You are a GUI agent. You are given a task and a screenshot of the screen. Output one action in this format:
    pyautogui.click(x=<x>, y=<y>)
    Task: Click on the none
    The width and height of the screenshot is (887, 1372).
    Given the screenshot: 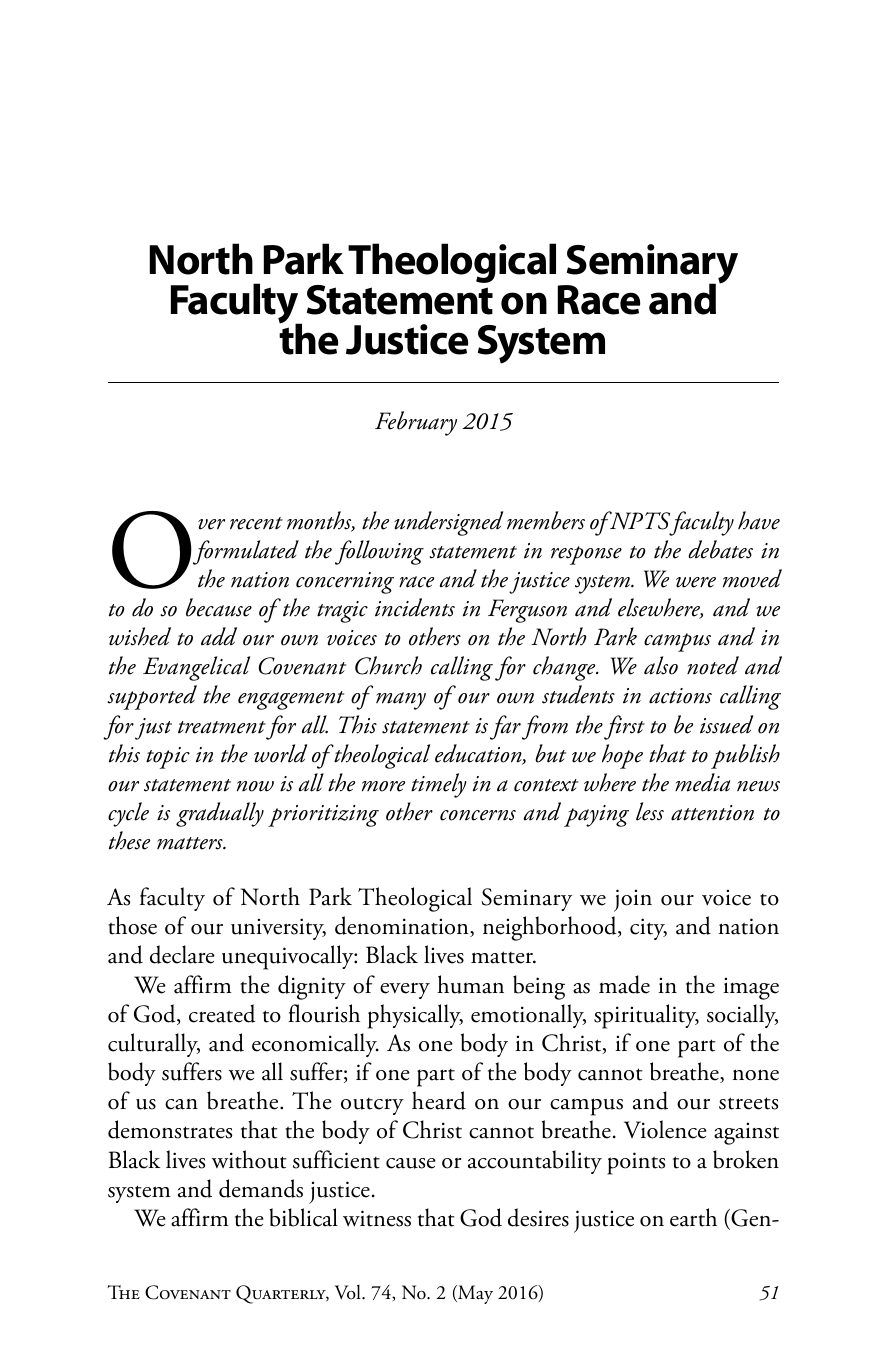 What is the action you would take?
    pyautogui.click(x=755, y=1075)
